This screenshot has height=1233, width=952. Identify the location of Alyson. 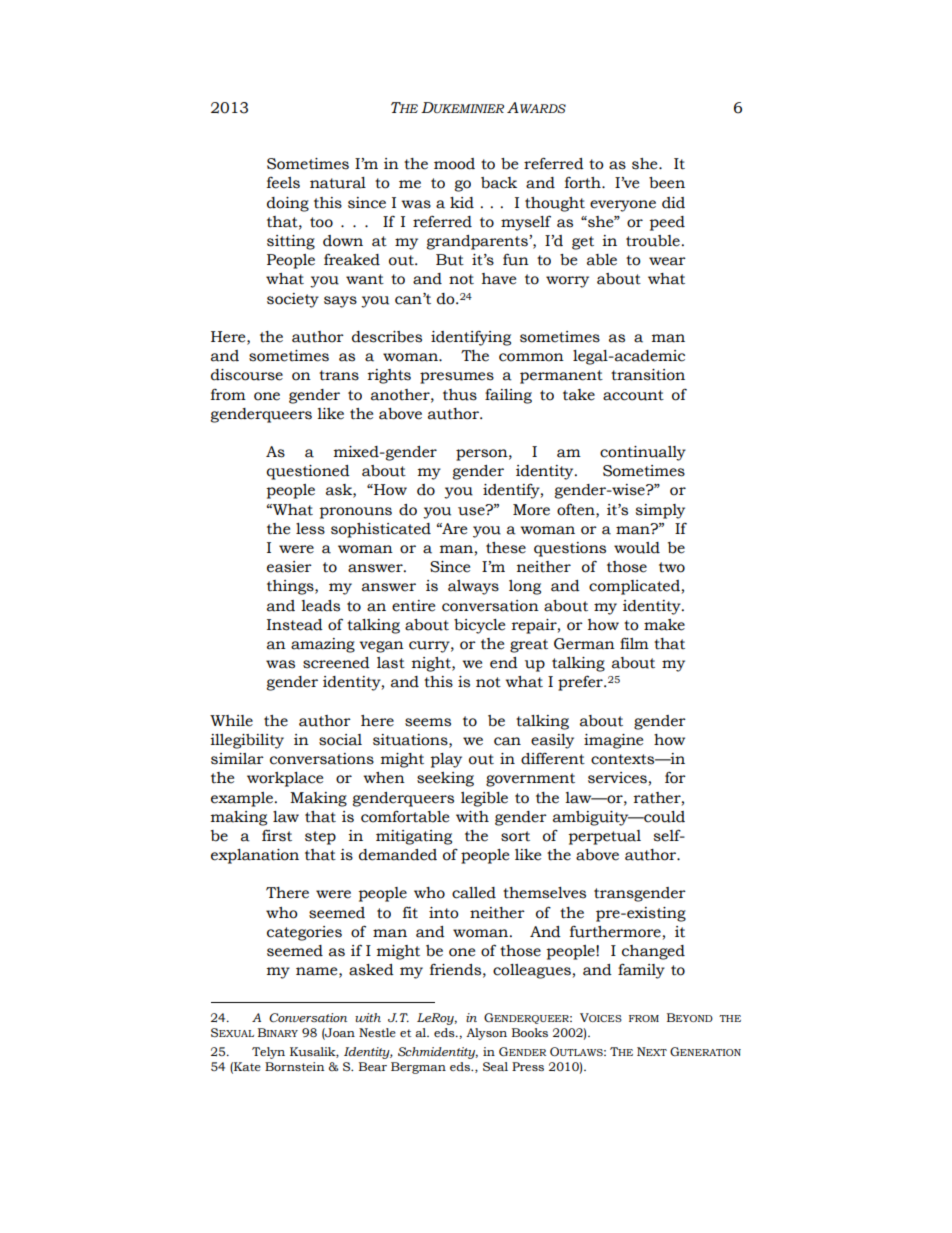
(486, 1034).
